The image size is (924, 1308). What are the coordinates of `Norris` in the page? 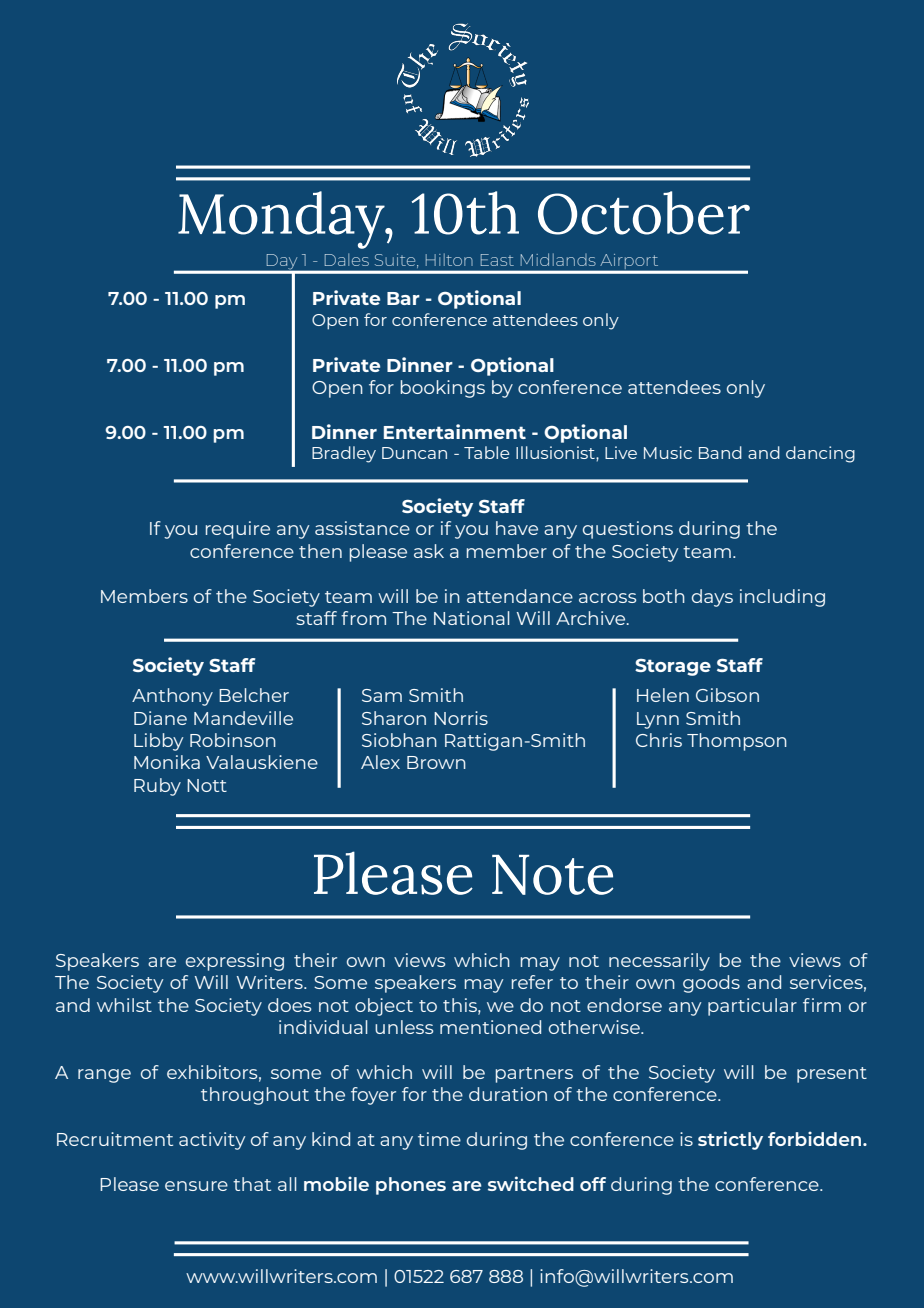 It's located at (461, 718).
